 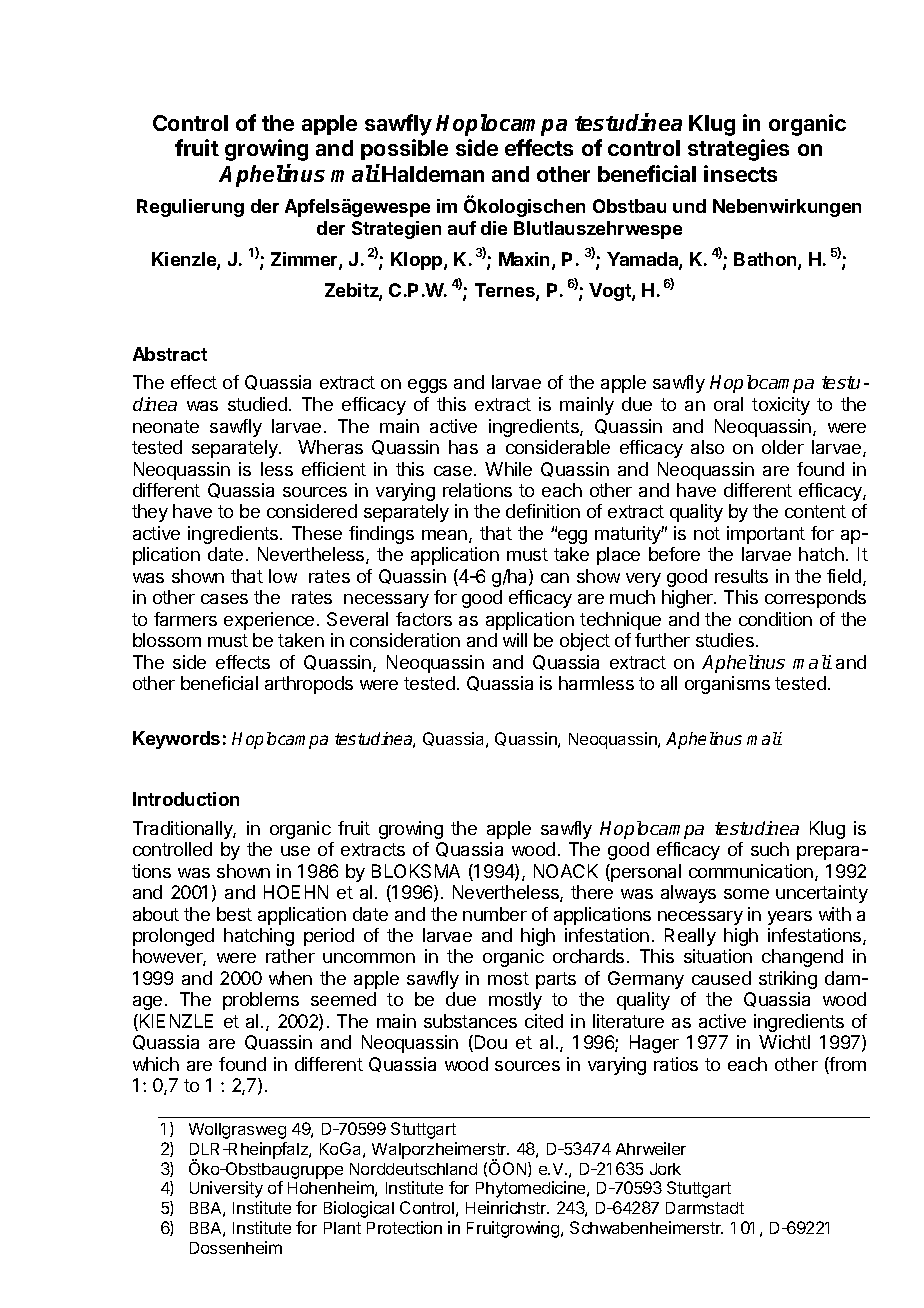 I want to click on problems, so click(x=261, y=1001).
